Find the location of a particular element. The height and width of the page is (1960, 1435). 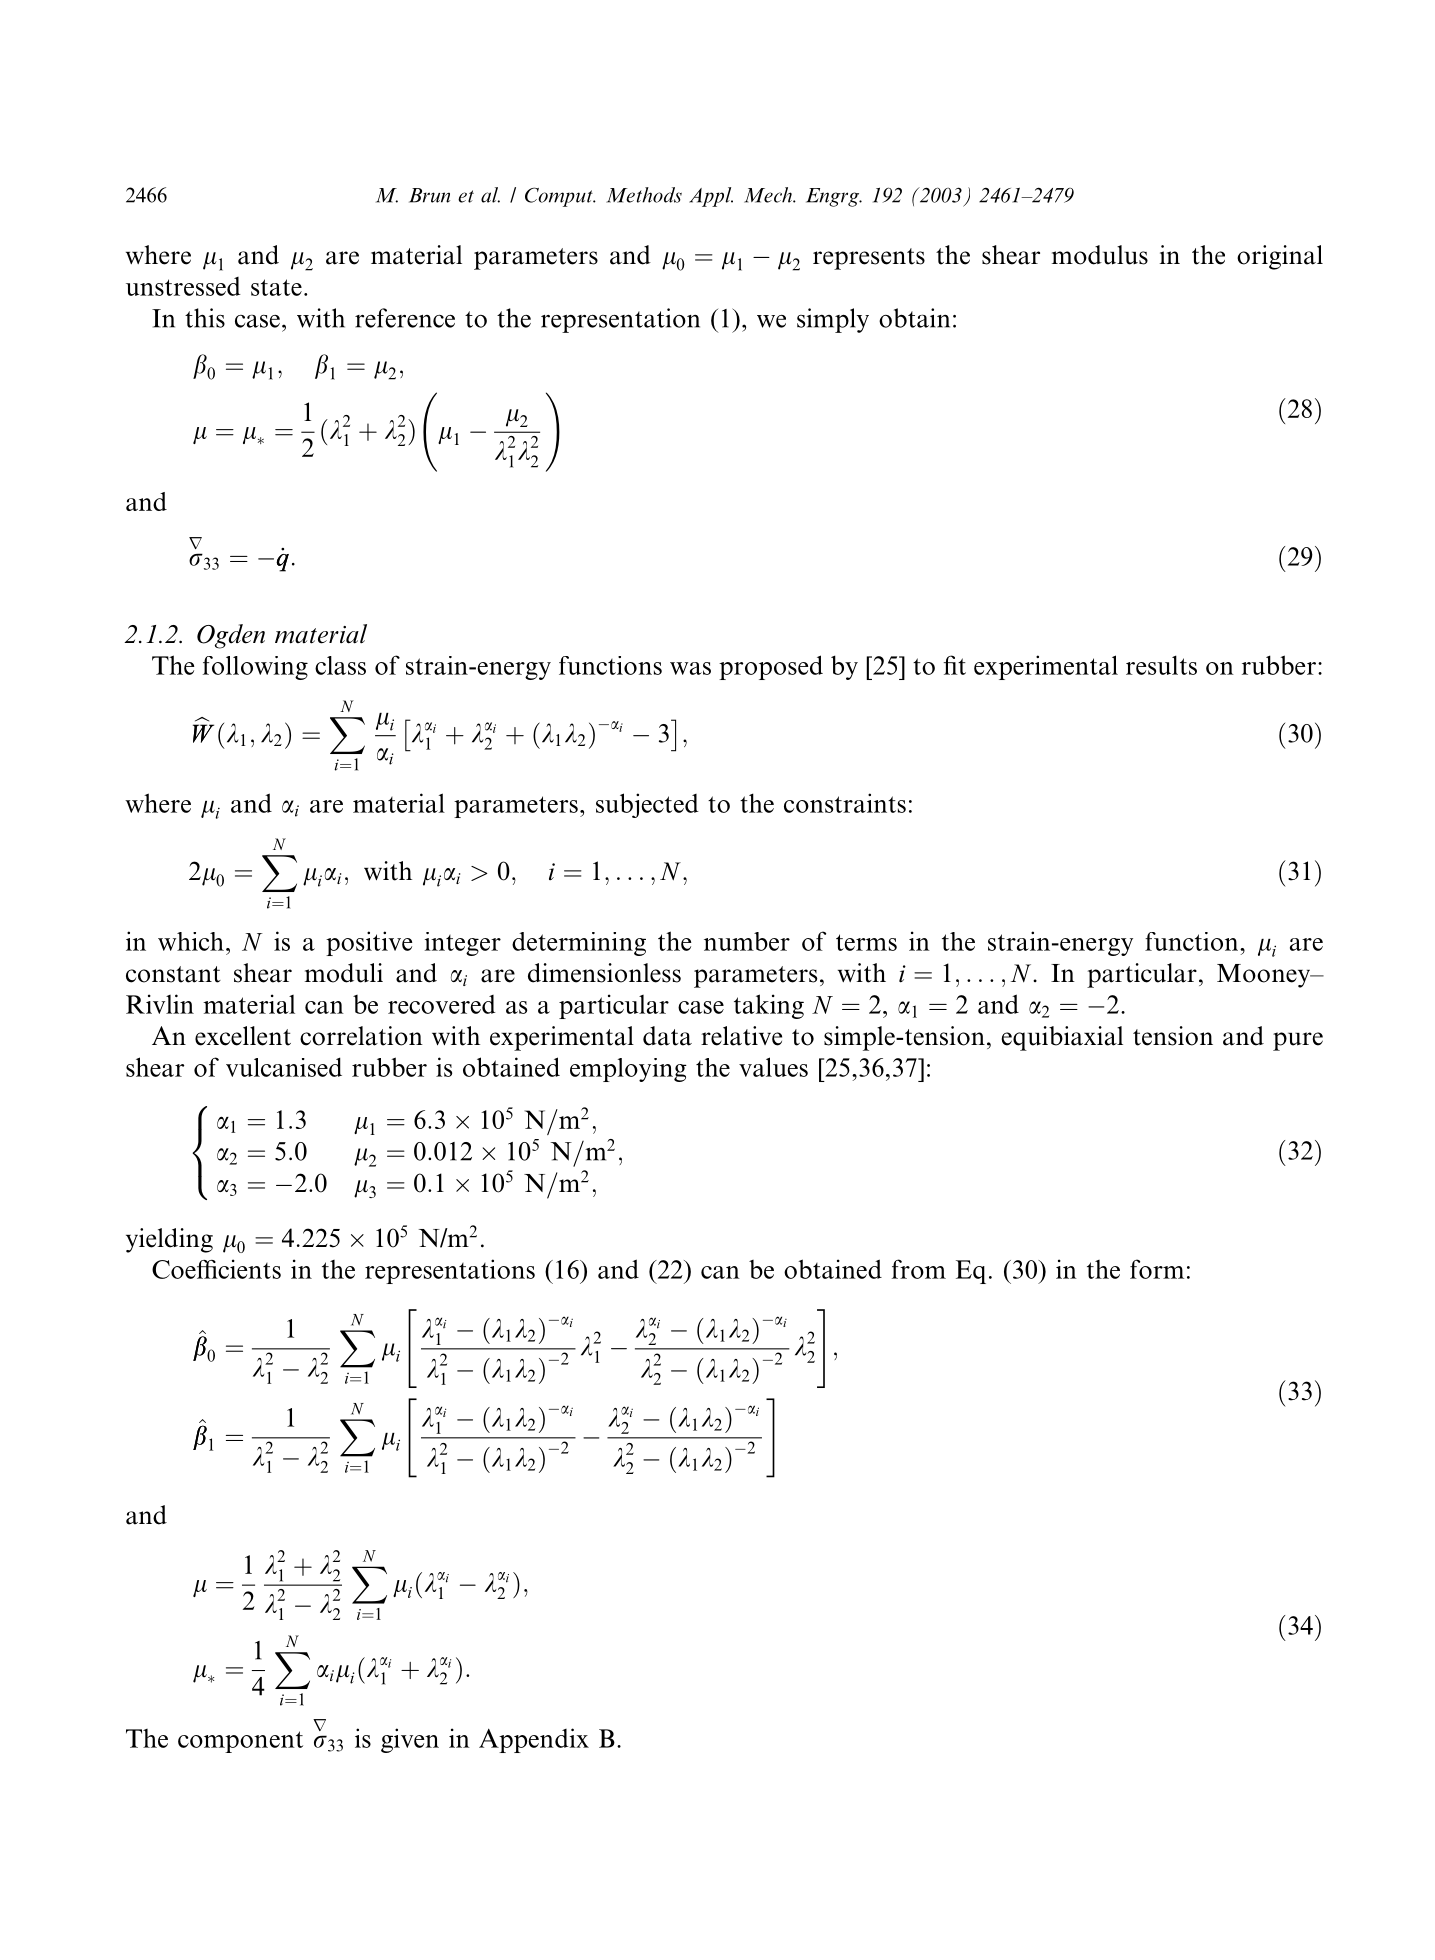

Mooney is located at coordinates (1264, 976).
